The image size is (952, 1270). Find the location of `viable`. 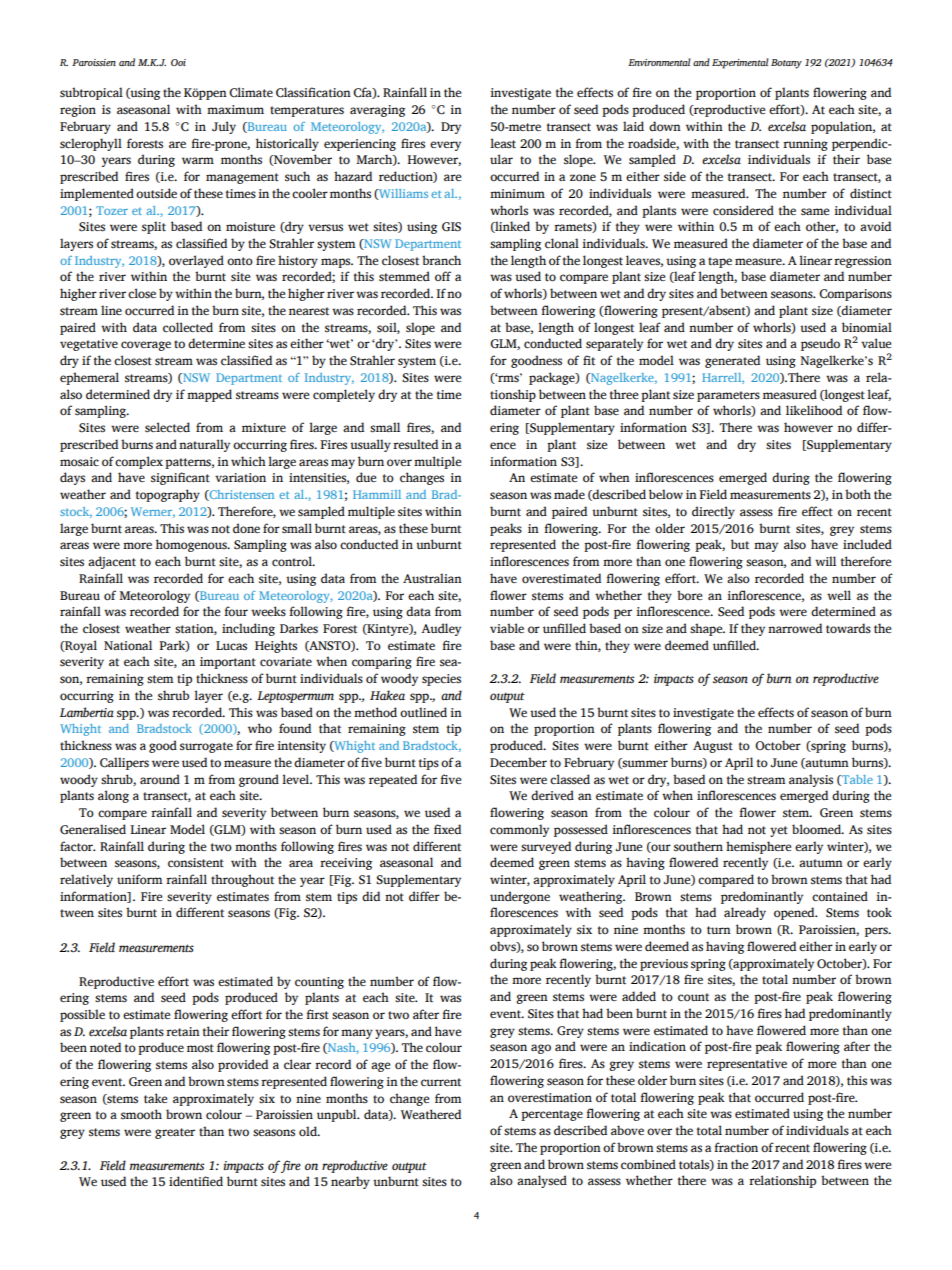

viable is located at coordinates (507, 628).
